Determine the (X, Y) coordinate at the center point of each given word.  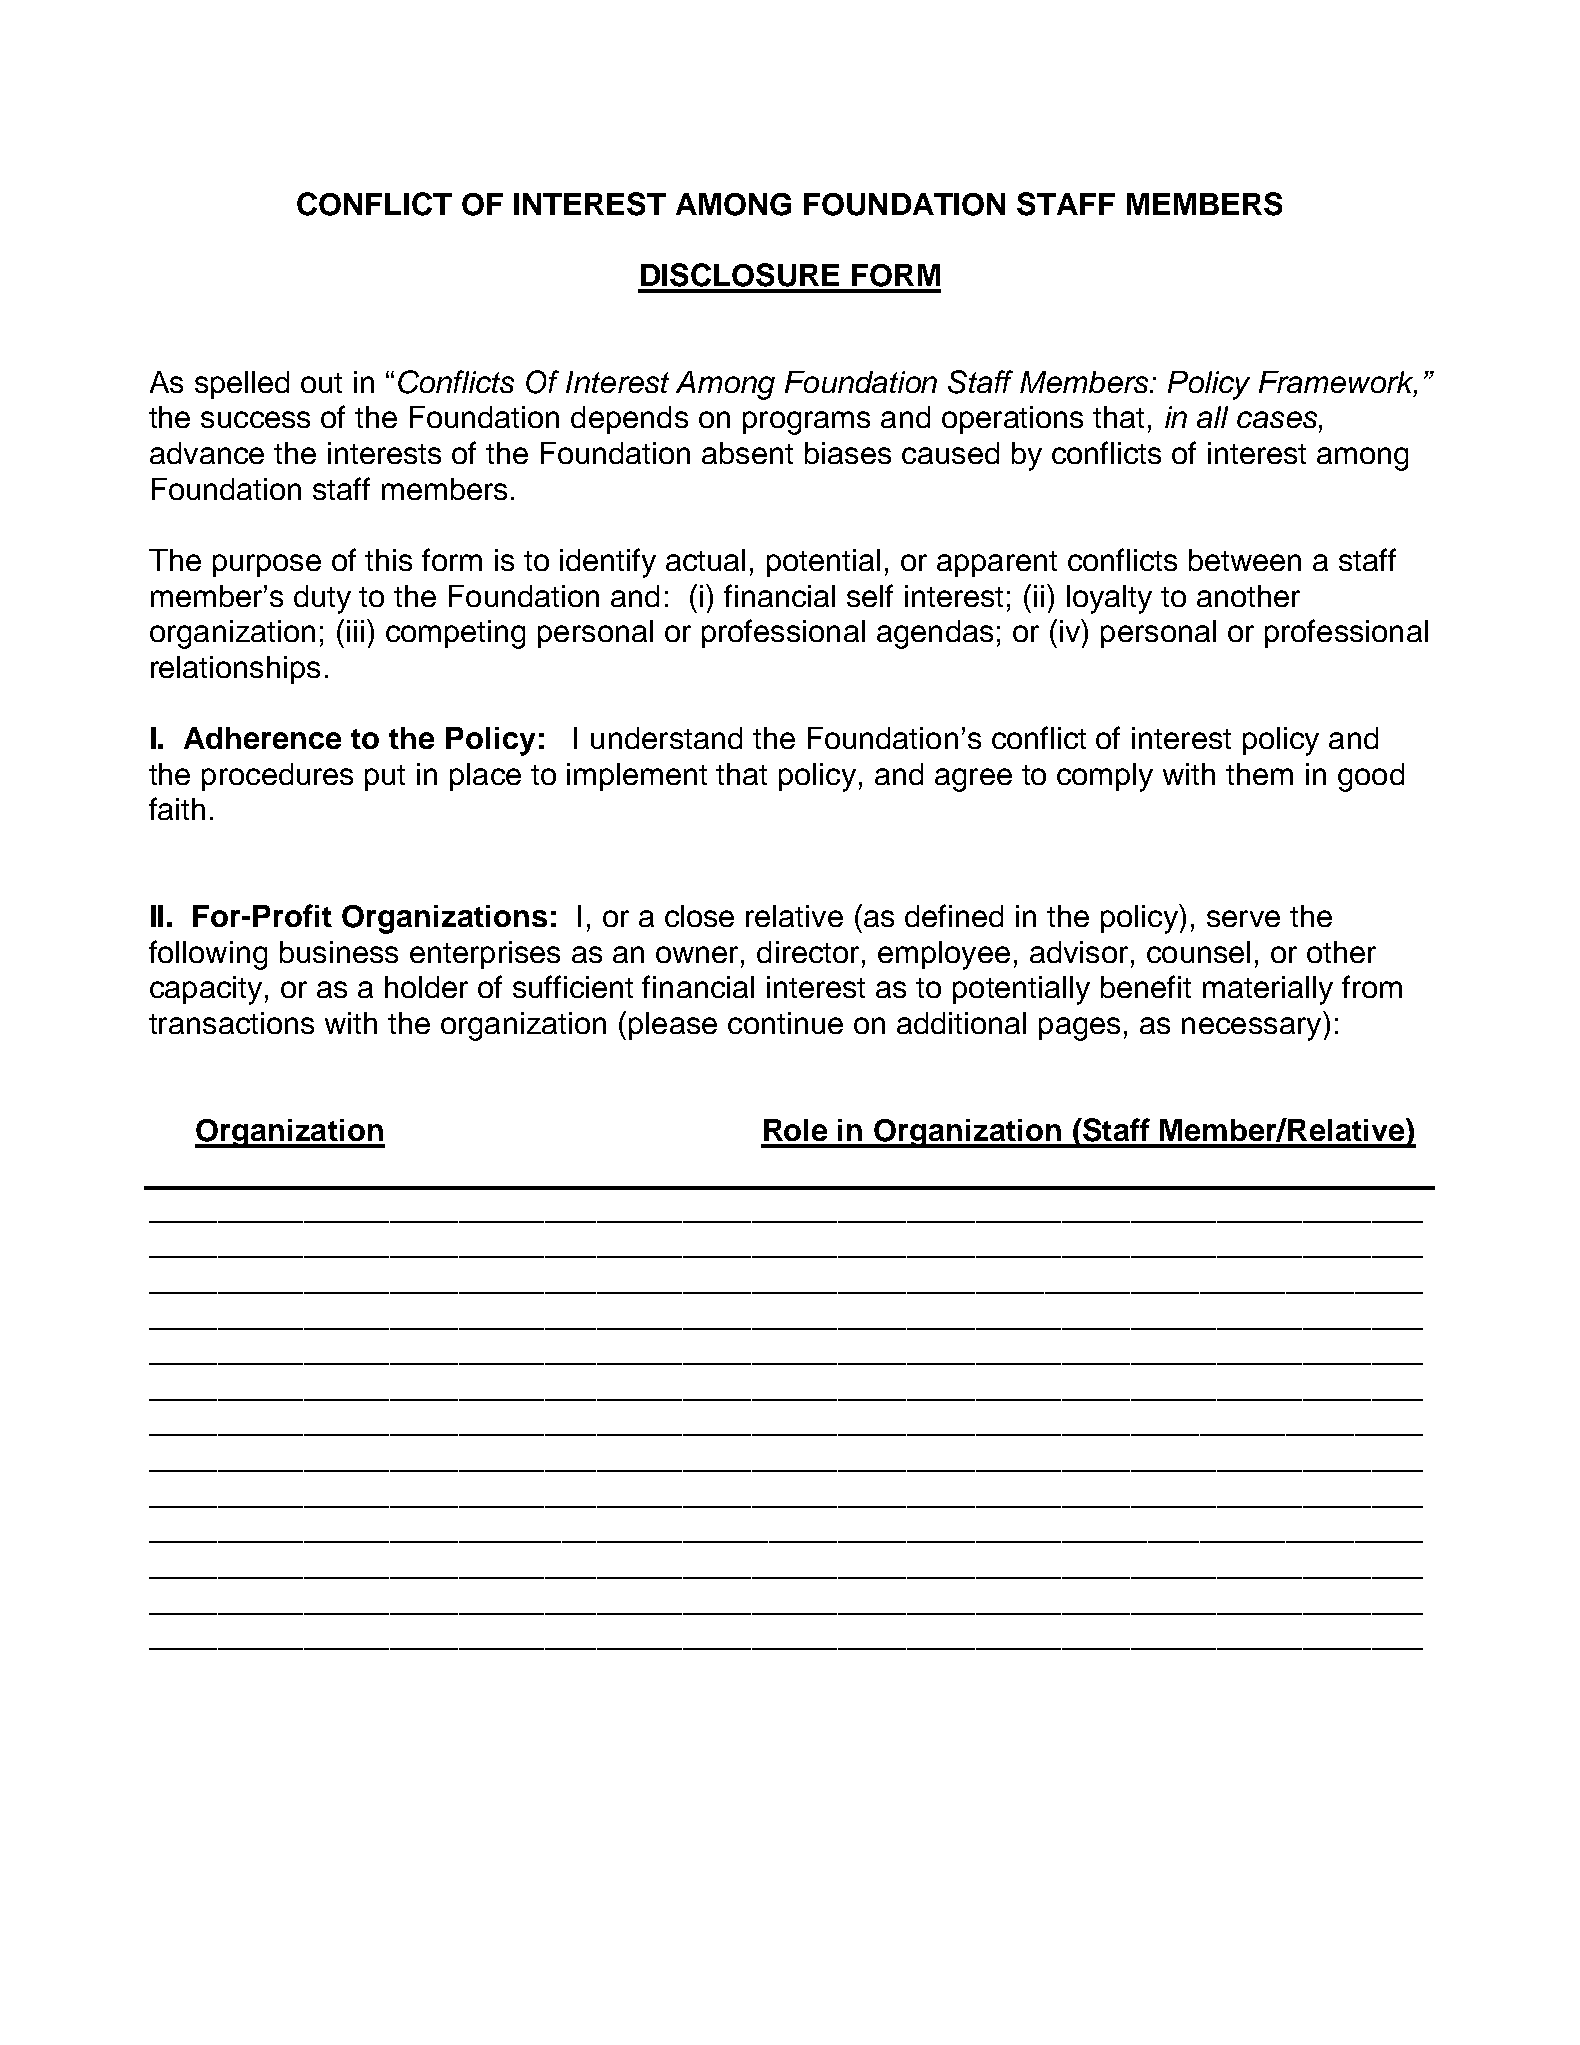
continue (785, 1023)
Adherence (262, 738)
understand (666, 738)
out (321, 383)
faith (177, 808)
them (1259, 774)
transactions (231, 1023)
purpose (267, 565)
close (699, 916)
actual (705, 560)
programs (806, 423)
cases (1278, 419)
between (1245, 560)
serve (1243, 918)
